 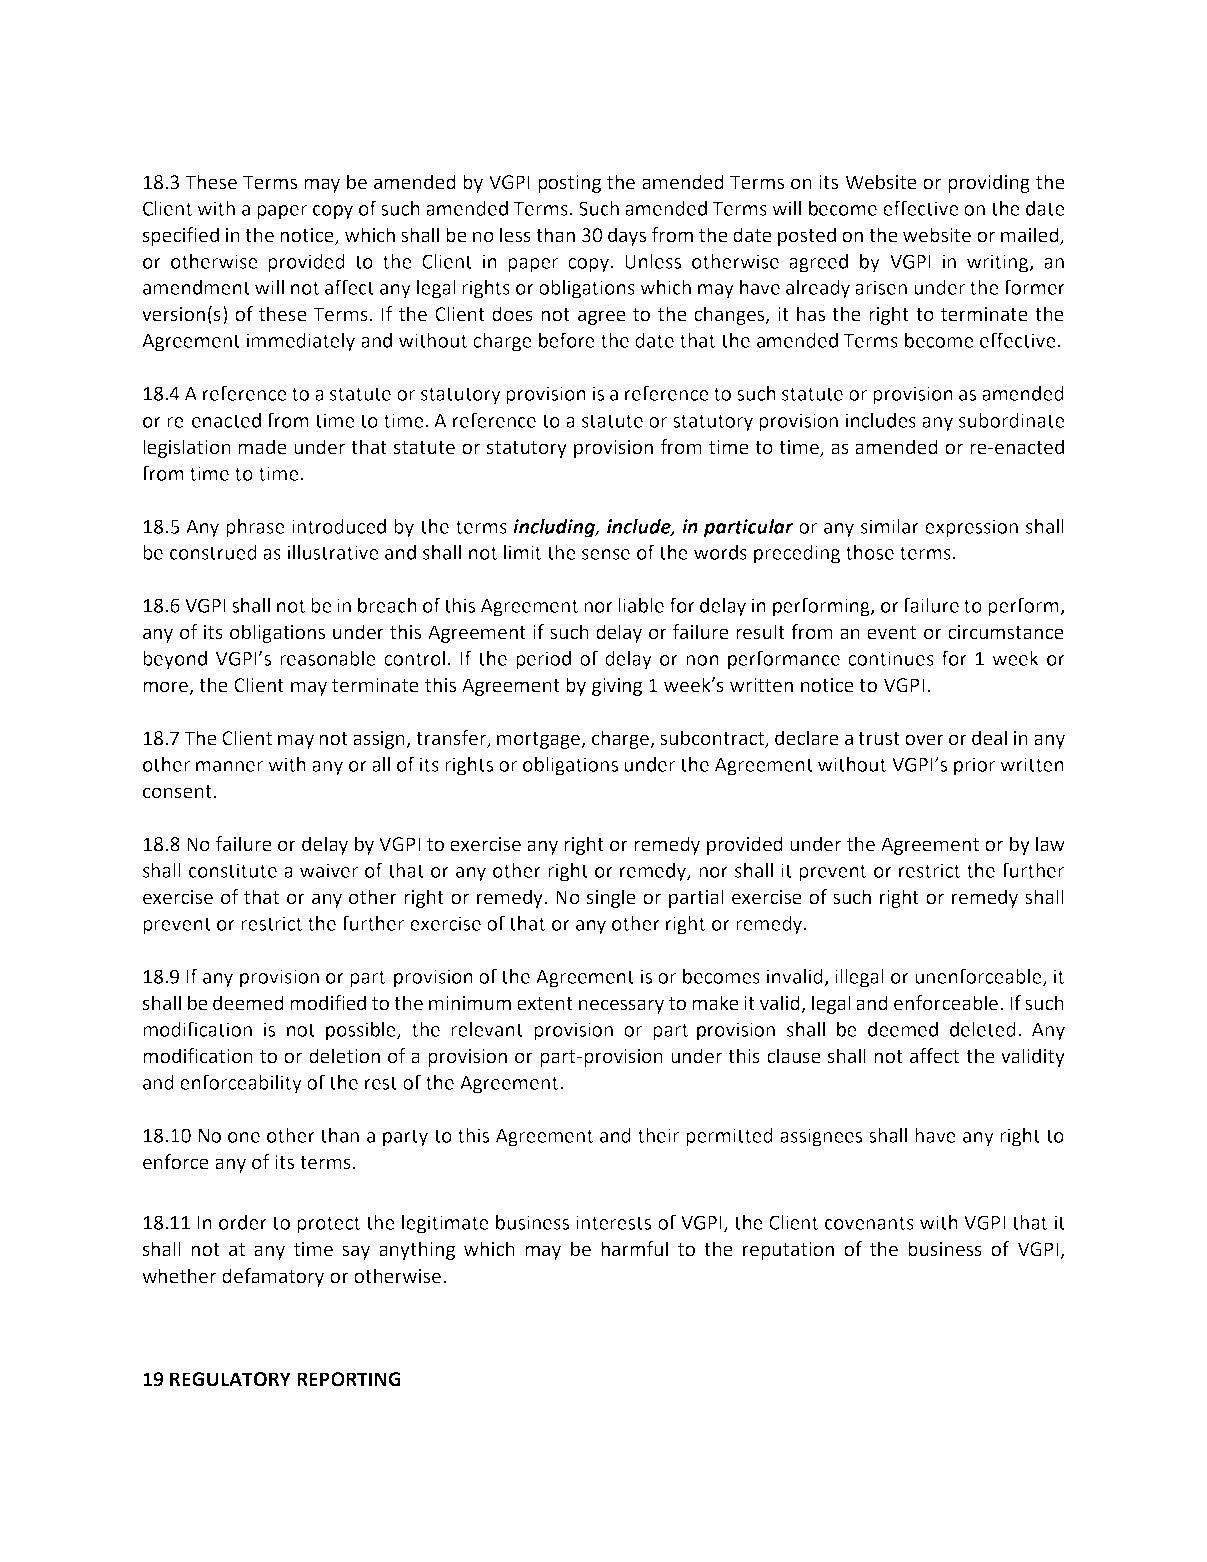 What do you see at coordinates (230, 1379) in the screenshot?
I see `REGULATORY` at bounding box center [230, 1379].
